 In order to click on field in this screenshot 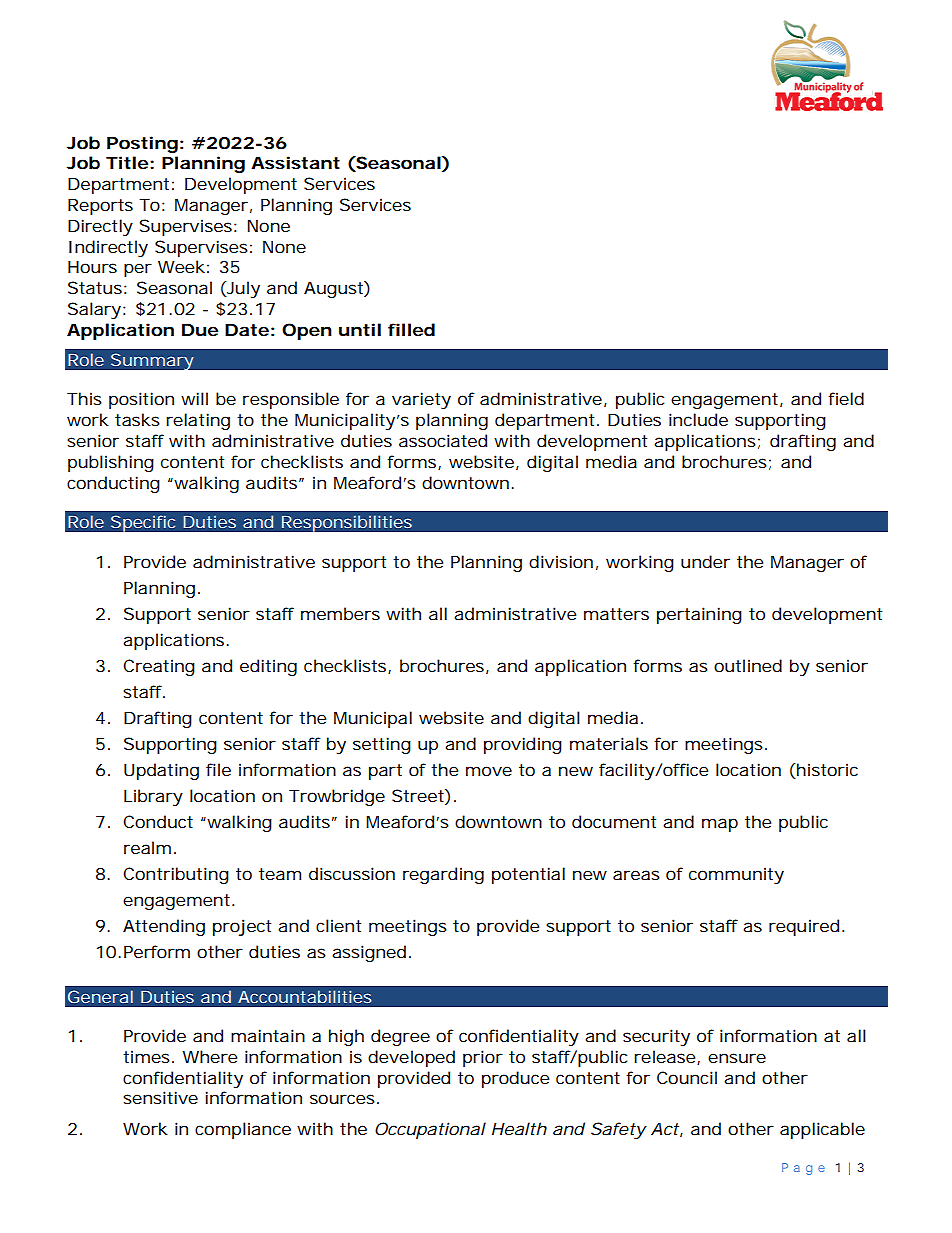, I will do `click(846, 398)`.
